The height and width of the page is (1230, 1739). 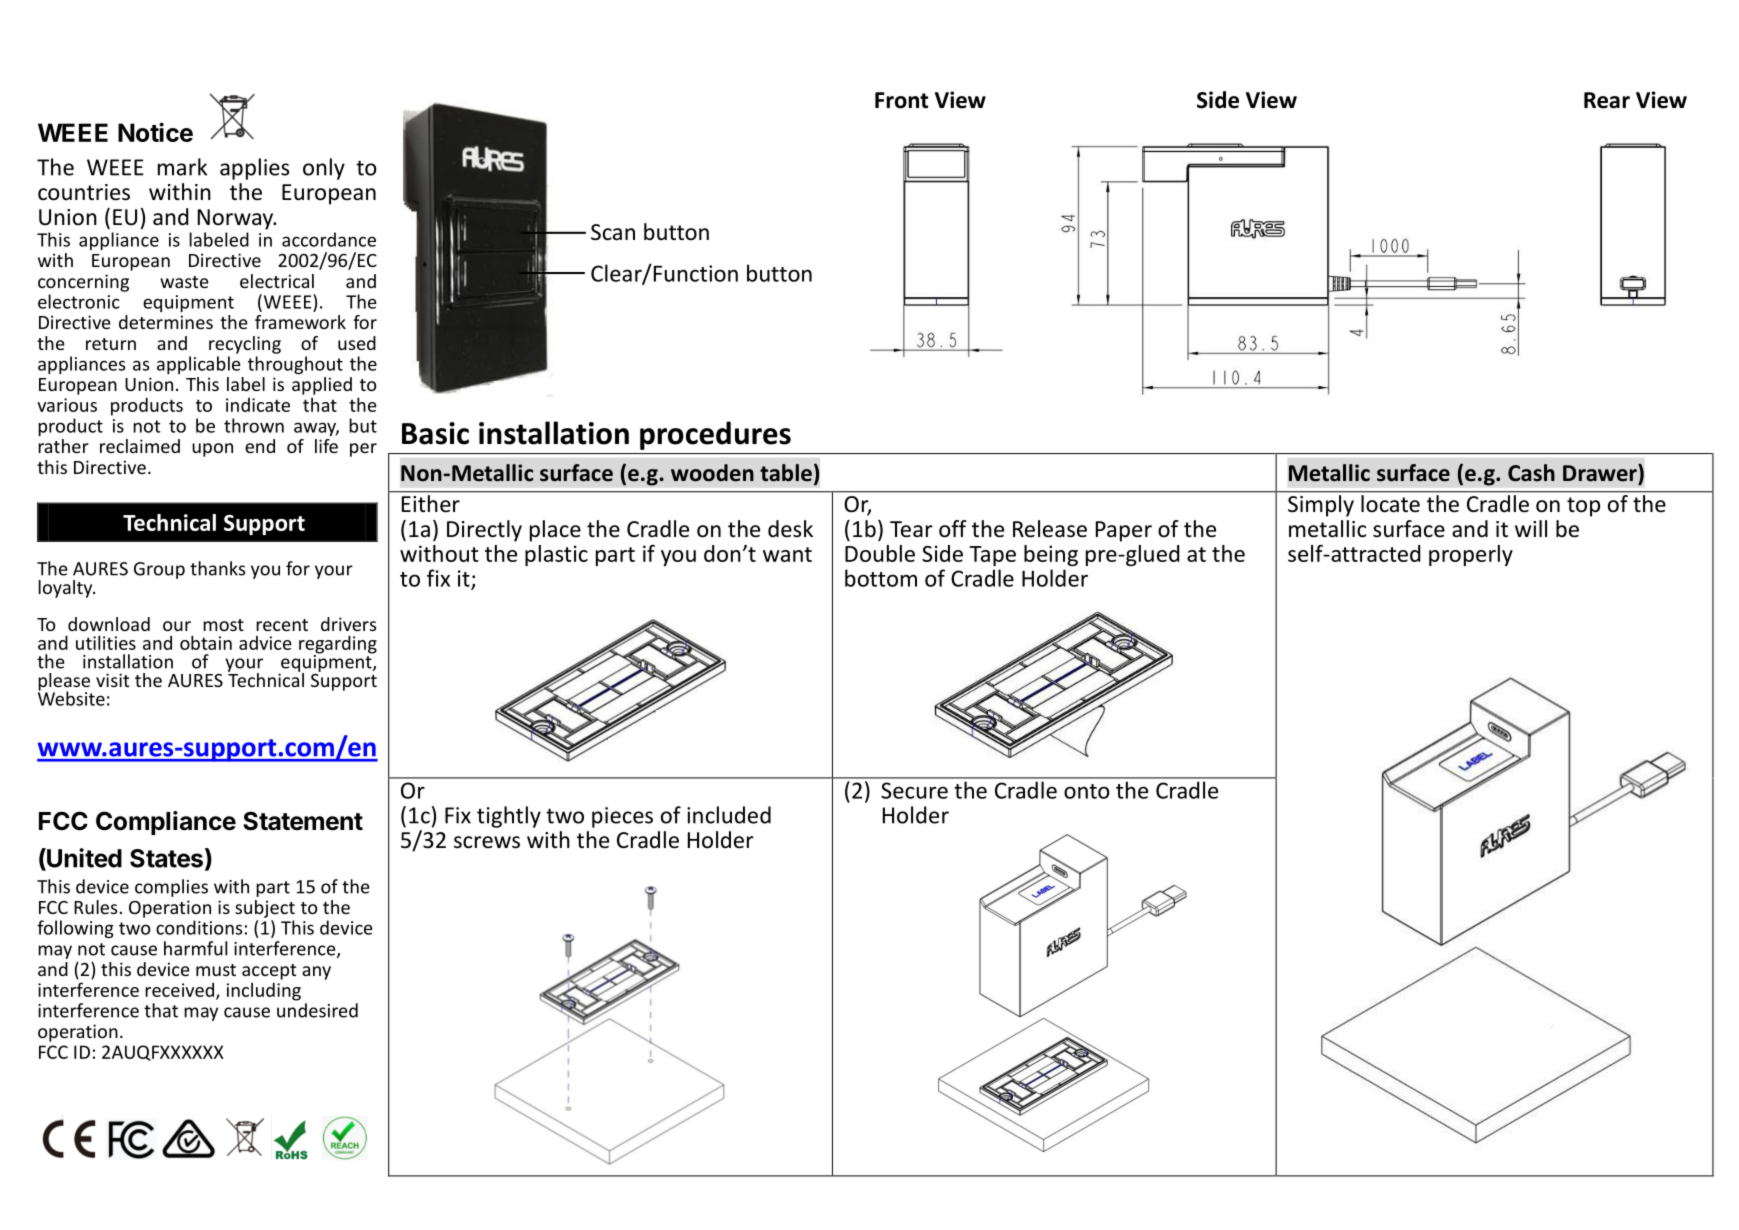 I want to click on Front, so click(x=901, y=100).
